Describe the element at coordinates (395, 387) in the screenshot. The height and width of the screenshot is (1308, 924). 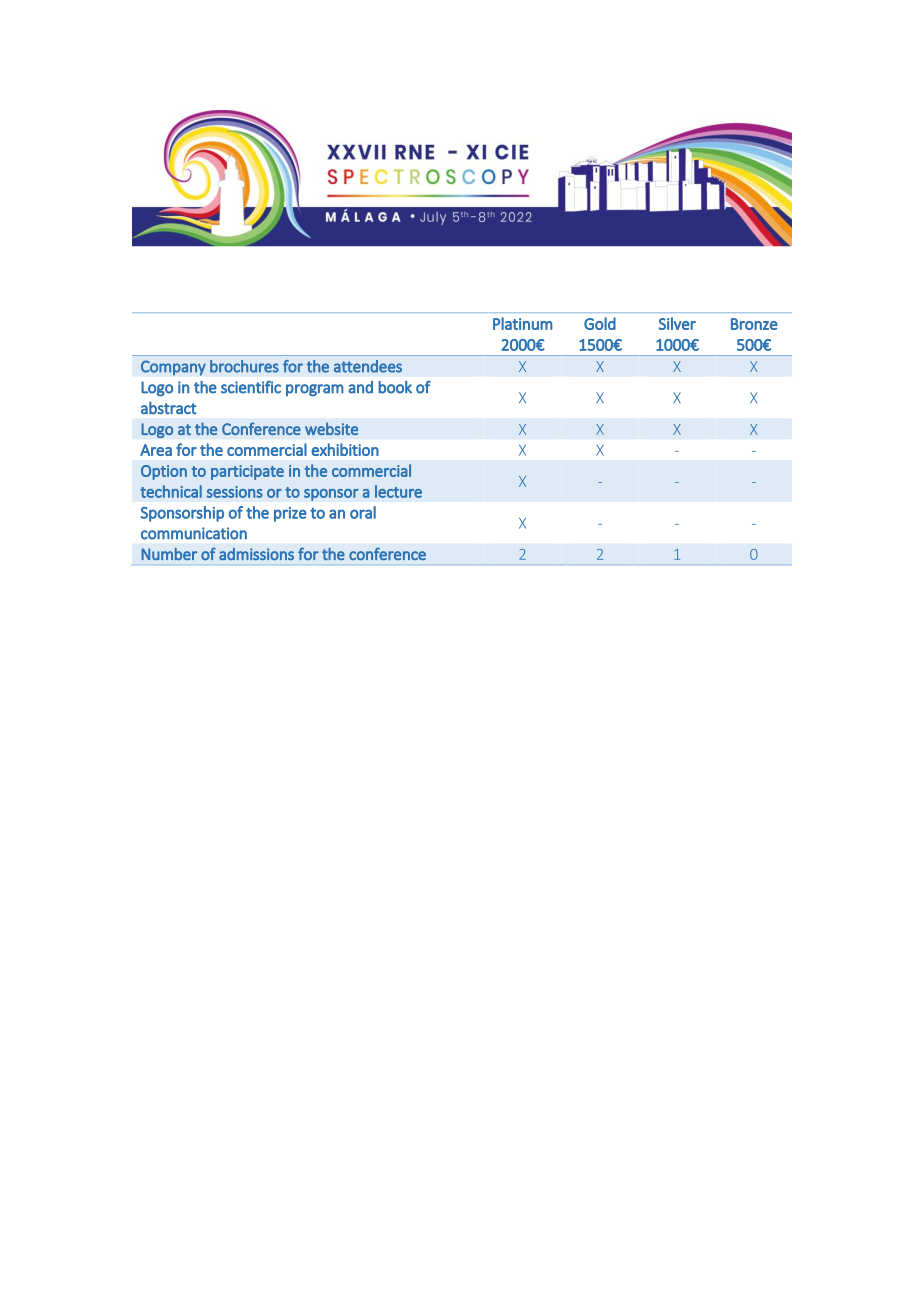
I see `book` at that location.
